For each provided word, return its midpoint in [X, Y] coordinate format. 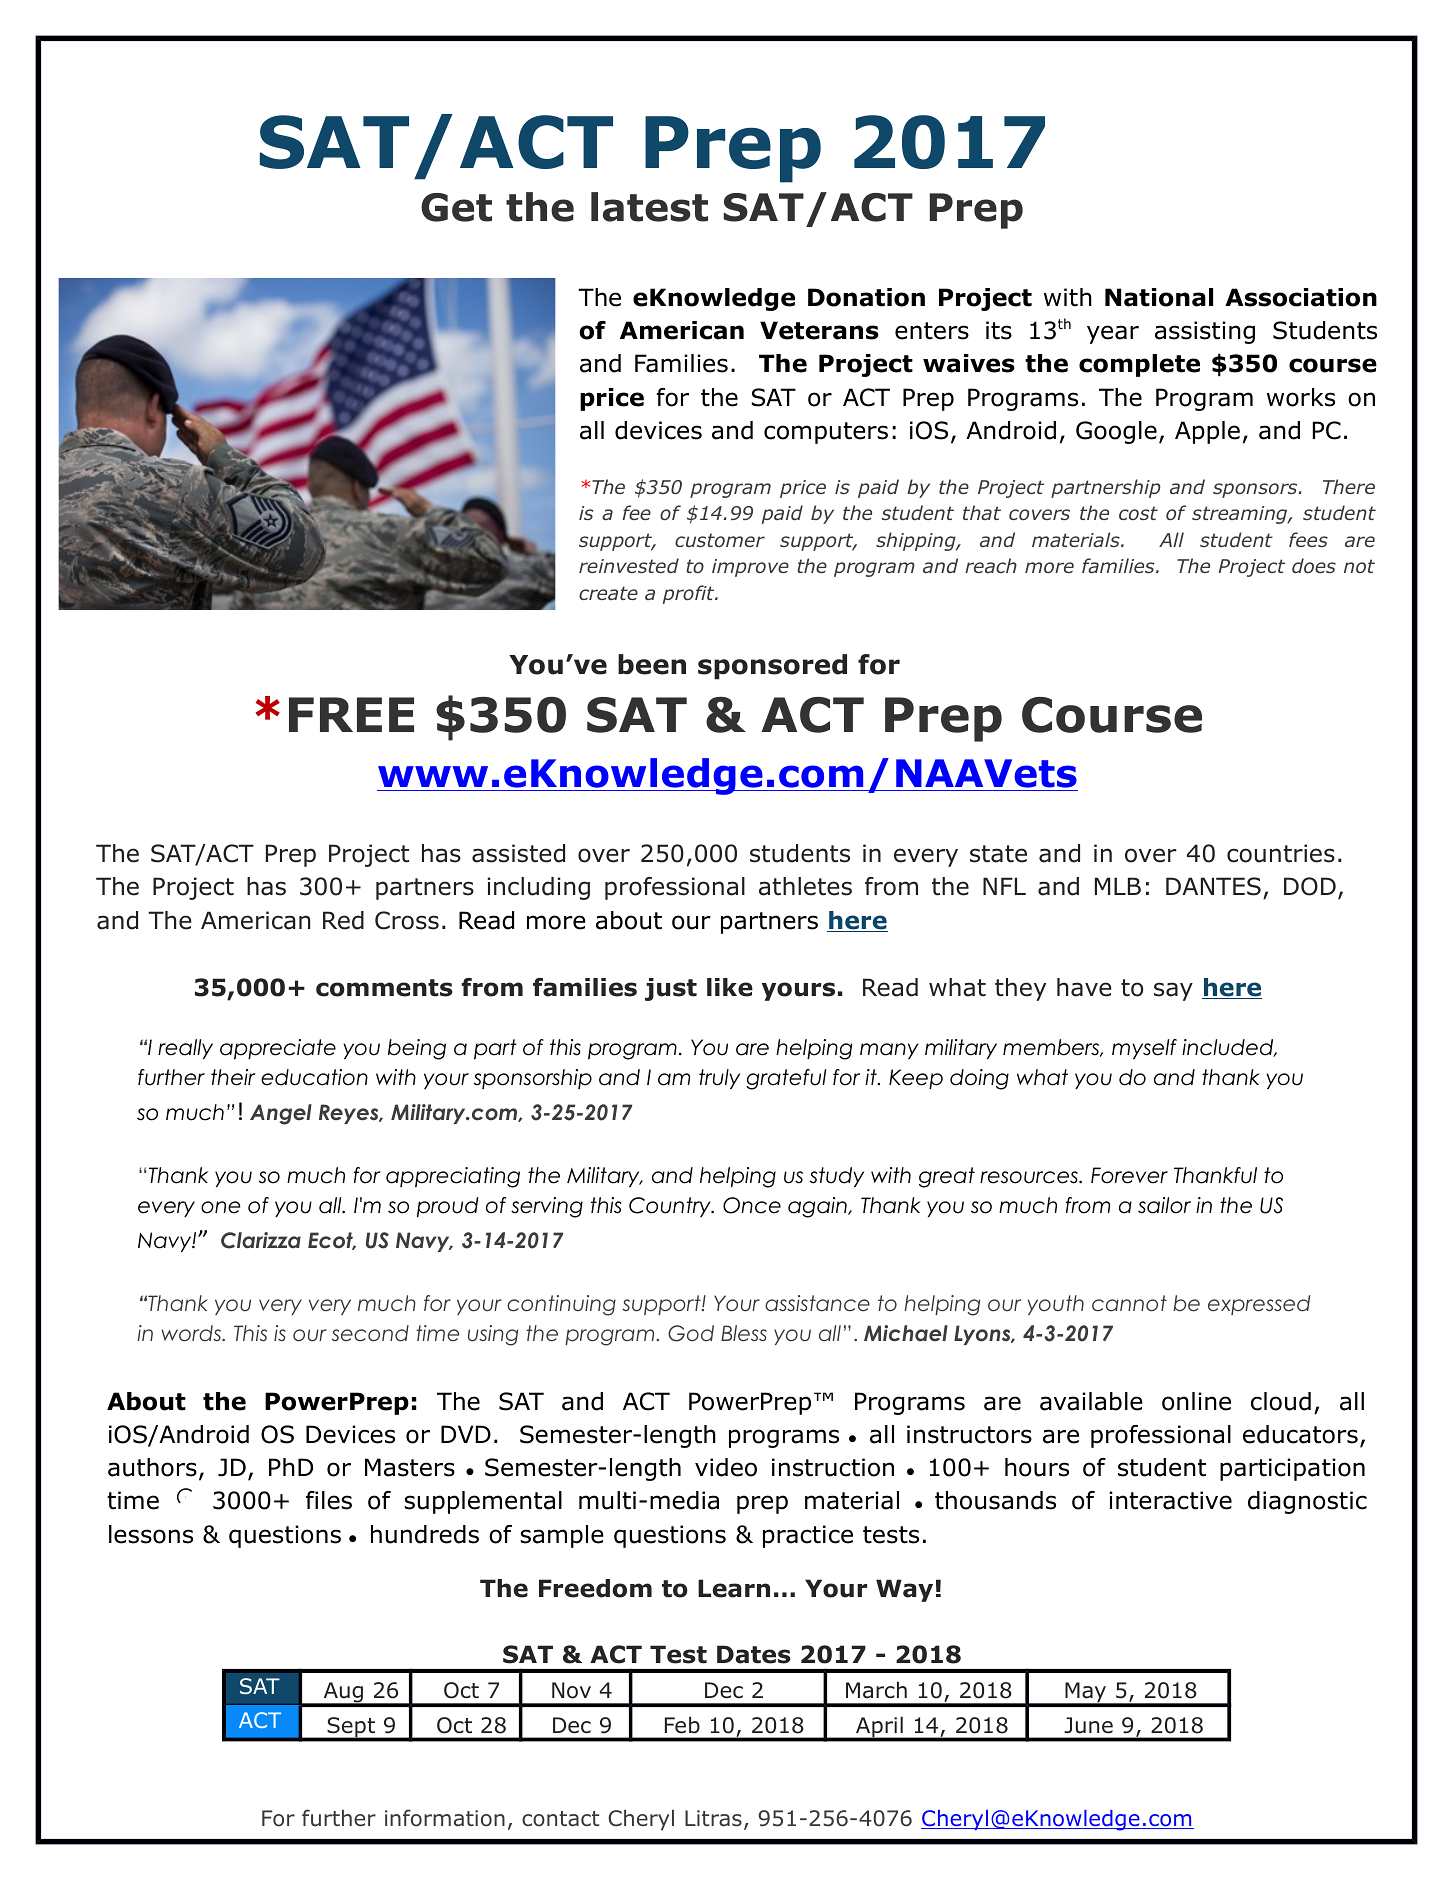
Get [456, 207]
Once [752, 1205]
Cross [407, 920]
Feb [682, 1725]
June [1088, 1725]
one [221, 1207]
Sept [351, 1728]
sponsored [772, 667]
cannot [1129, 1303]
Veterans [819, 330]
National [1159, 297]
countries [1281, 853]
